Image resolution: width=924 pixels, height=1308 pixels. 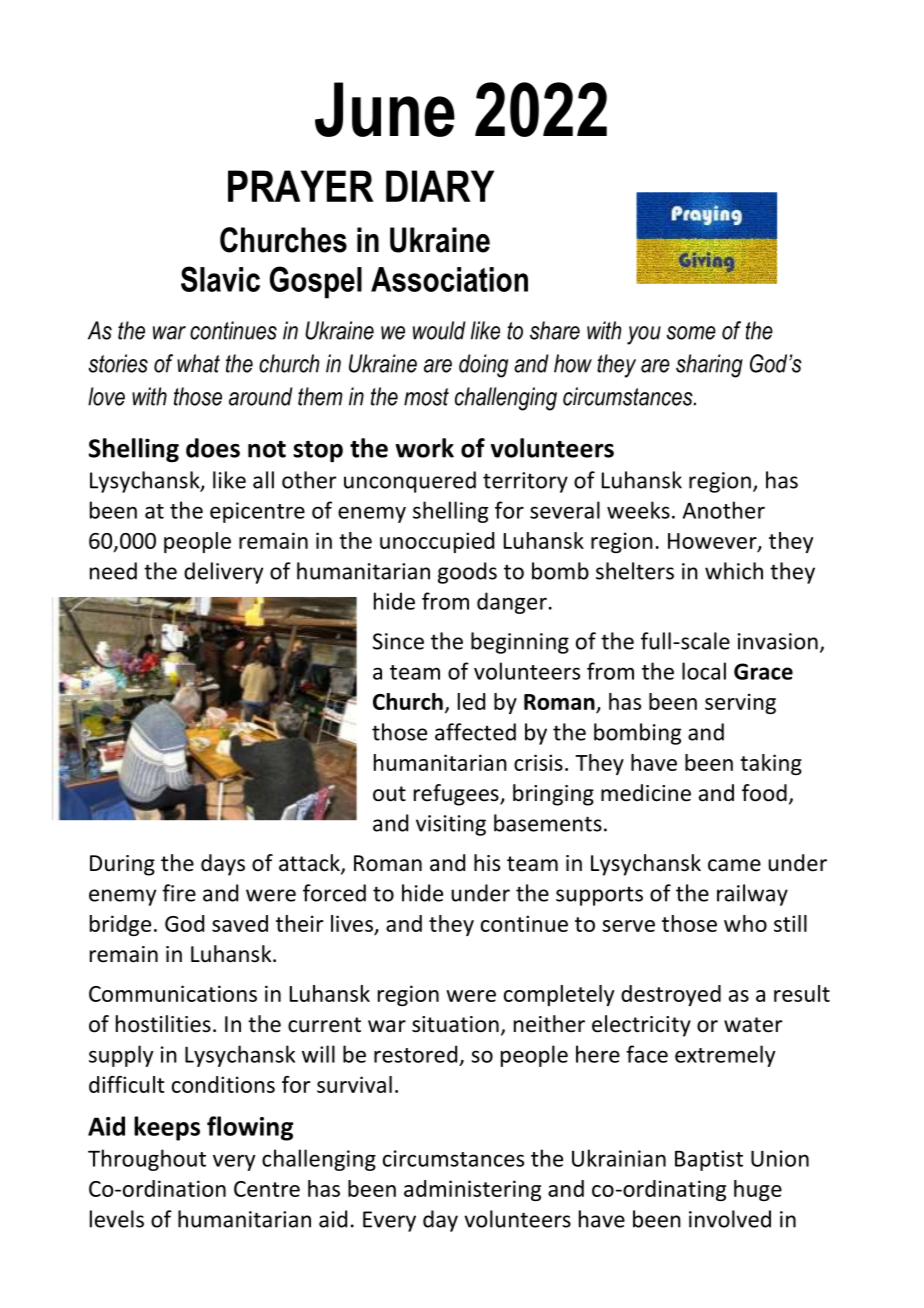 What do you see at coordinates (709, 1160) in the screenshot?
I see `Baptist` at bounding box center [709, 1160].
